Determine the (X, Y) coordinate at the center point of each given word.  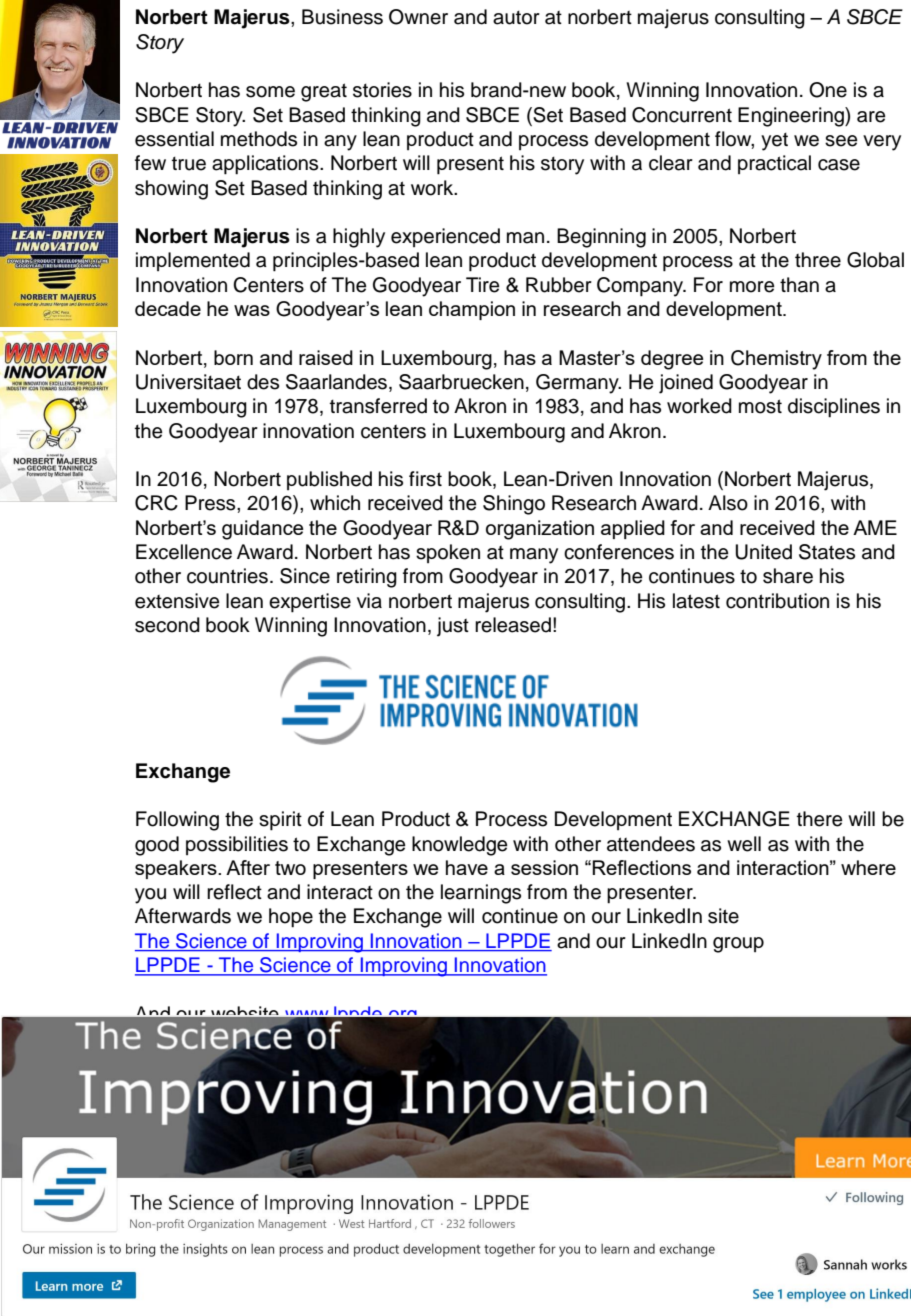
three (818, 260)
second (167, 625)
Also (728, 503)
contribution (777, 601)
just (453, 627)
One (828, 90)
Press (211, 503)
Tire (482, 285)
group (738, 945)
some (270, 92)
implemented (193, 261)
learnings (481, 894)
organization (540, 530)
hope (291, 918)
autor (516, 18)
